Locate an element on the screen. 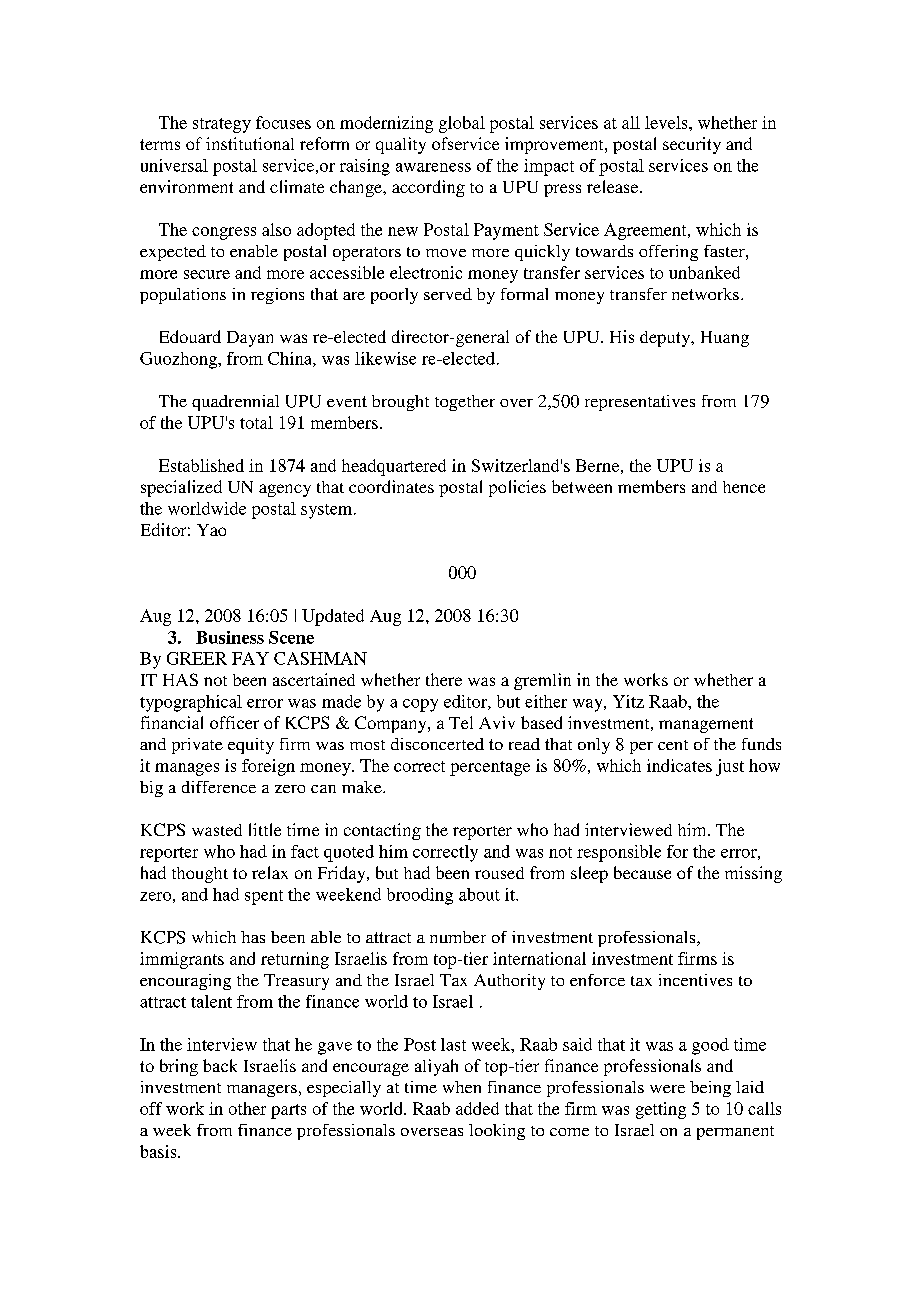 Image resolution: width=924 pixels, height=1308 pixels. security is located at coordinates (692, 145).
